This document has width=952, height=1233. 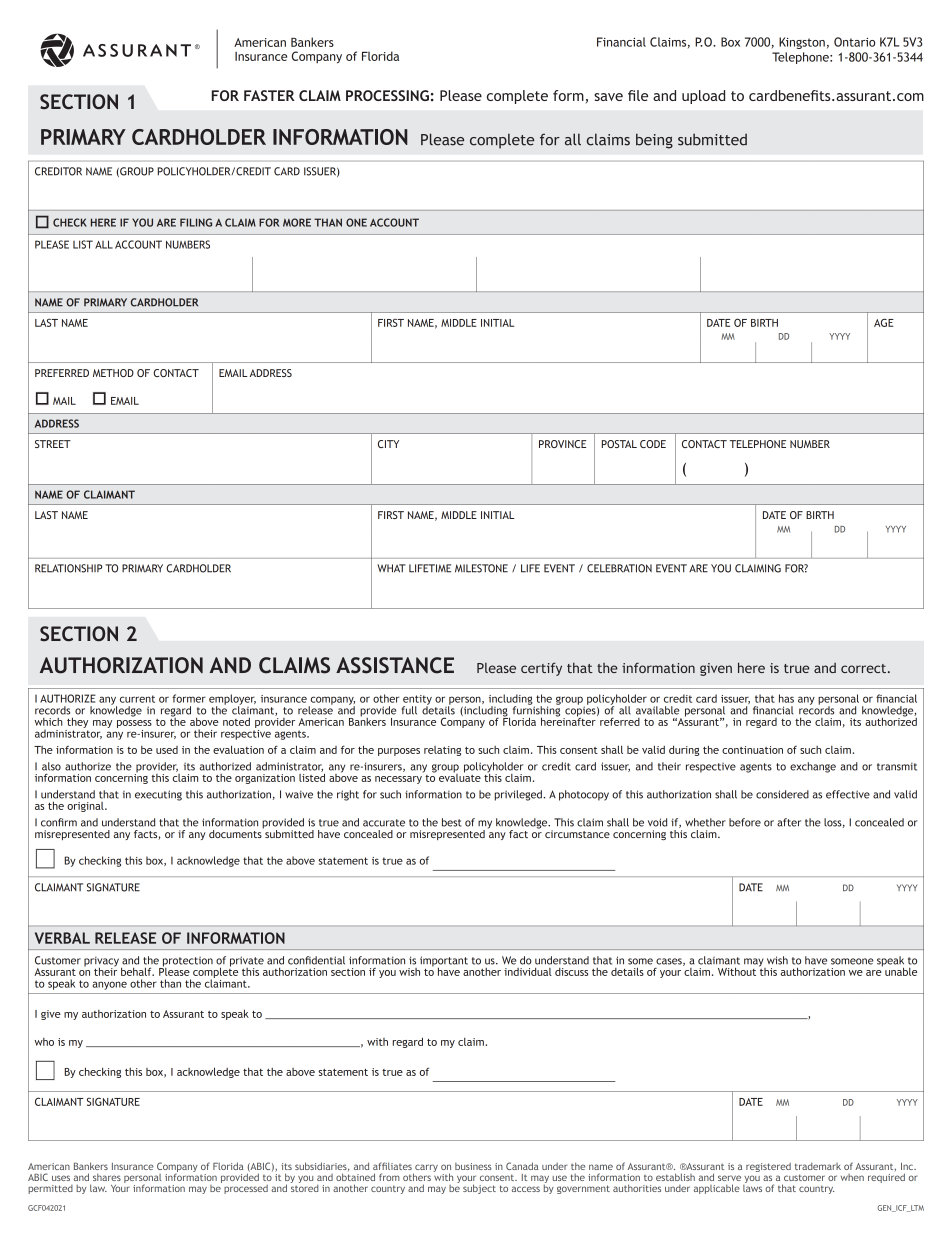 What do you see at coordinates (460, 776) in the document?
I see `evaluate` at bounding box center [460, 776].
